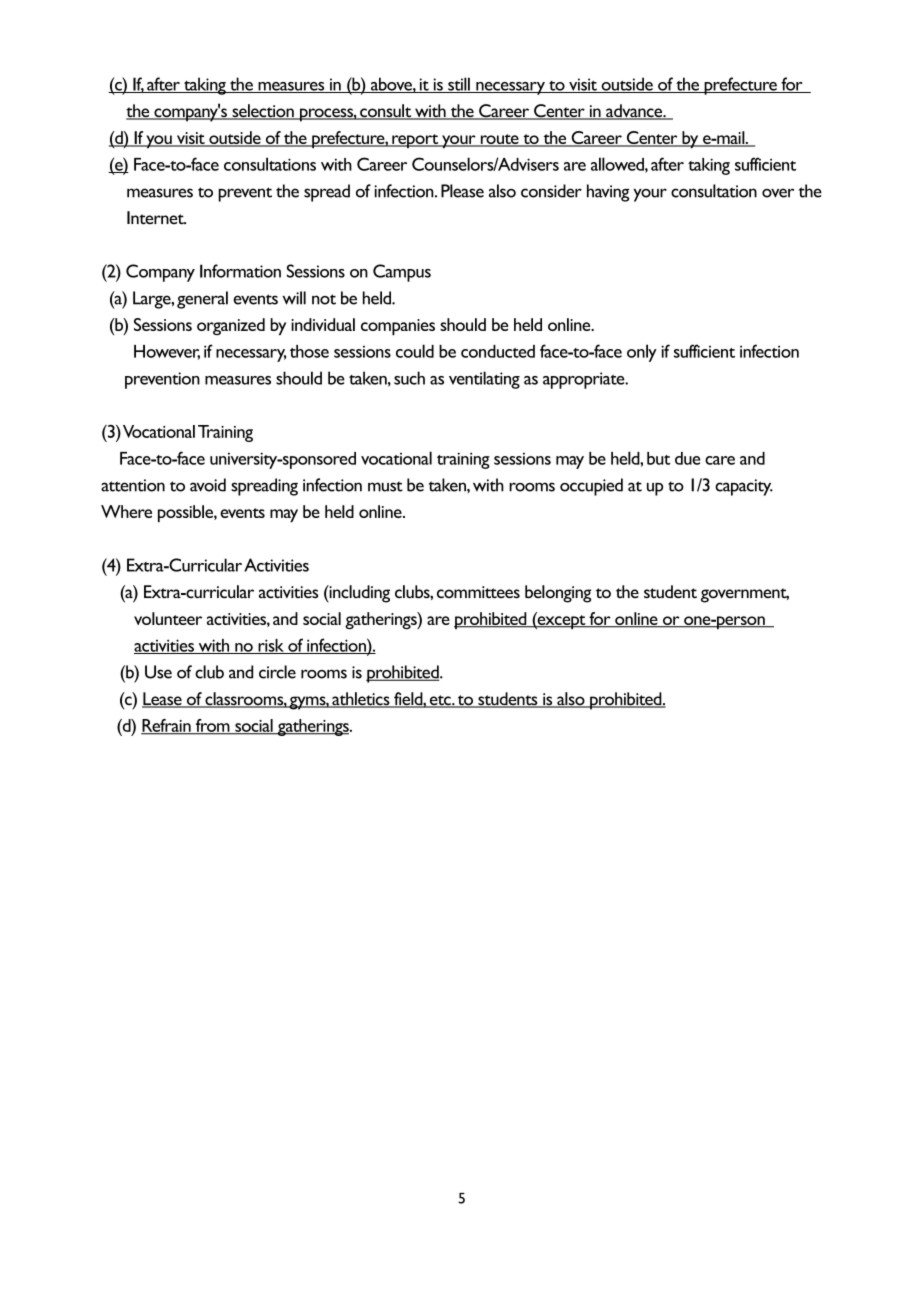 This image has width=924, height=1308. What do you see at coordinates (459, 85) in the image?
I see `still` at bounding box center [459, 85].
